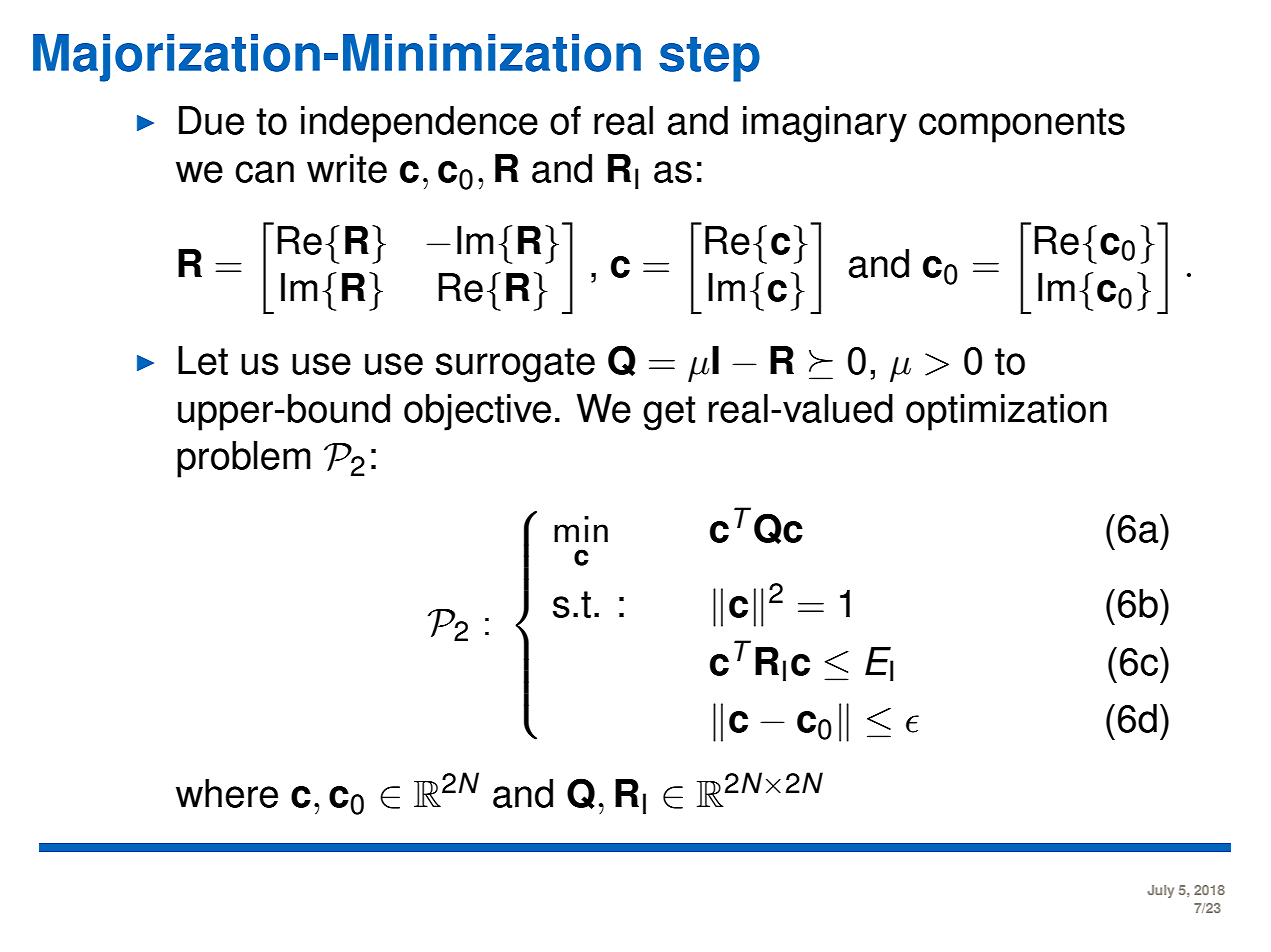  What do you see at coordinates (227, 793) in the image?
I see `where` at bounding box center [227, 793].
